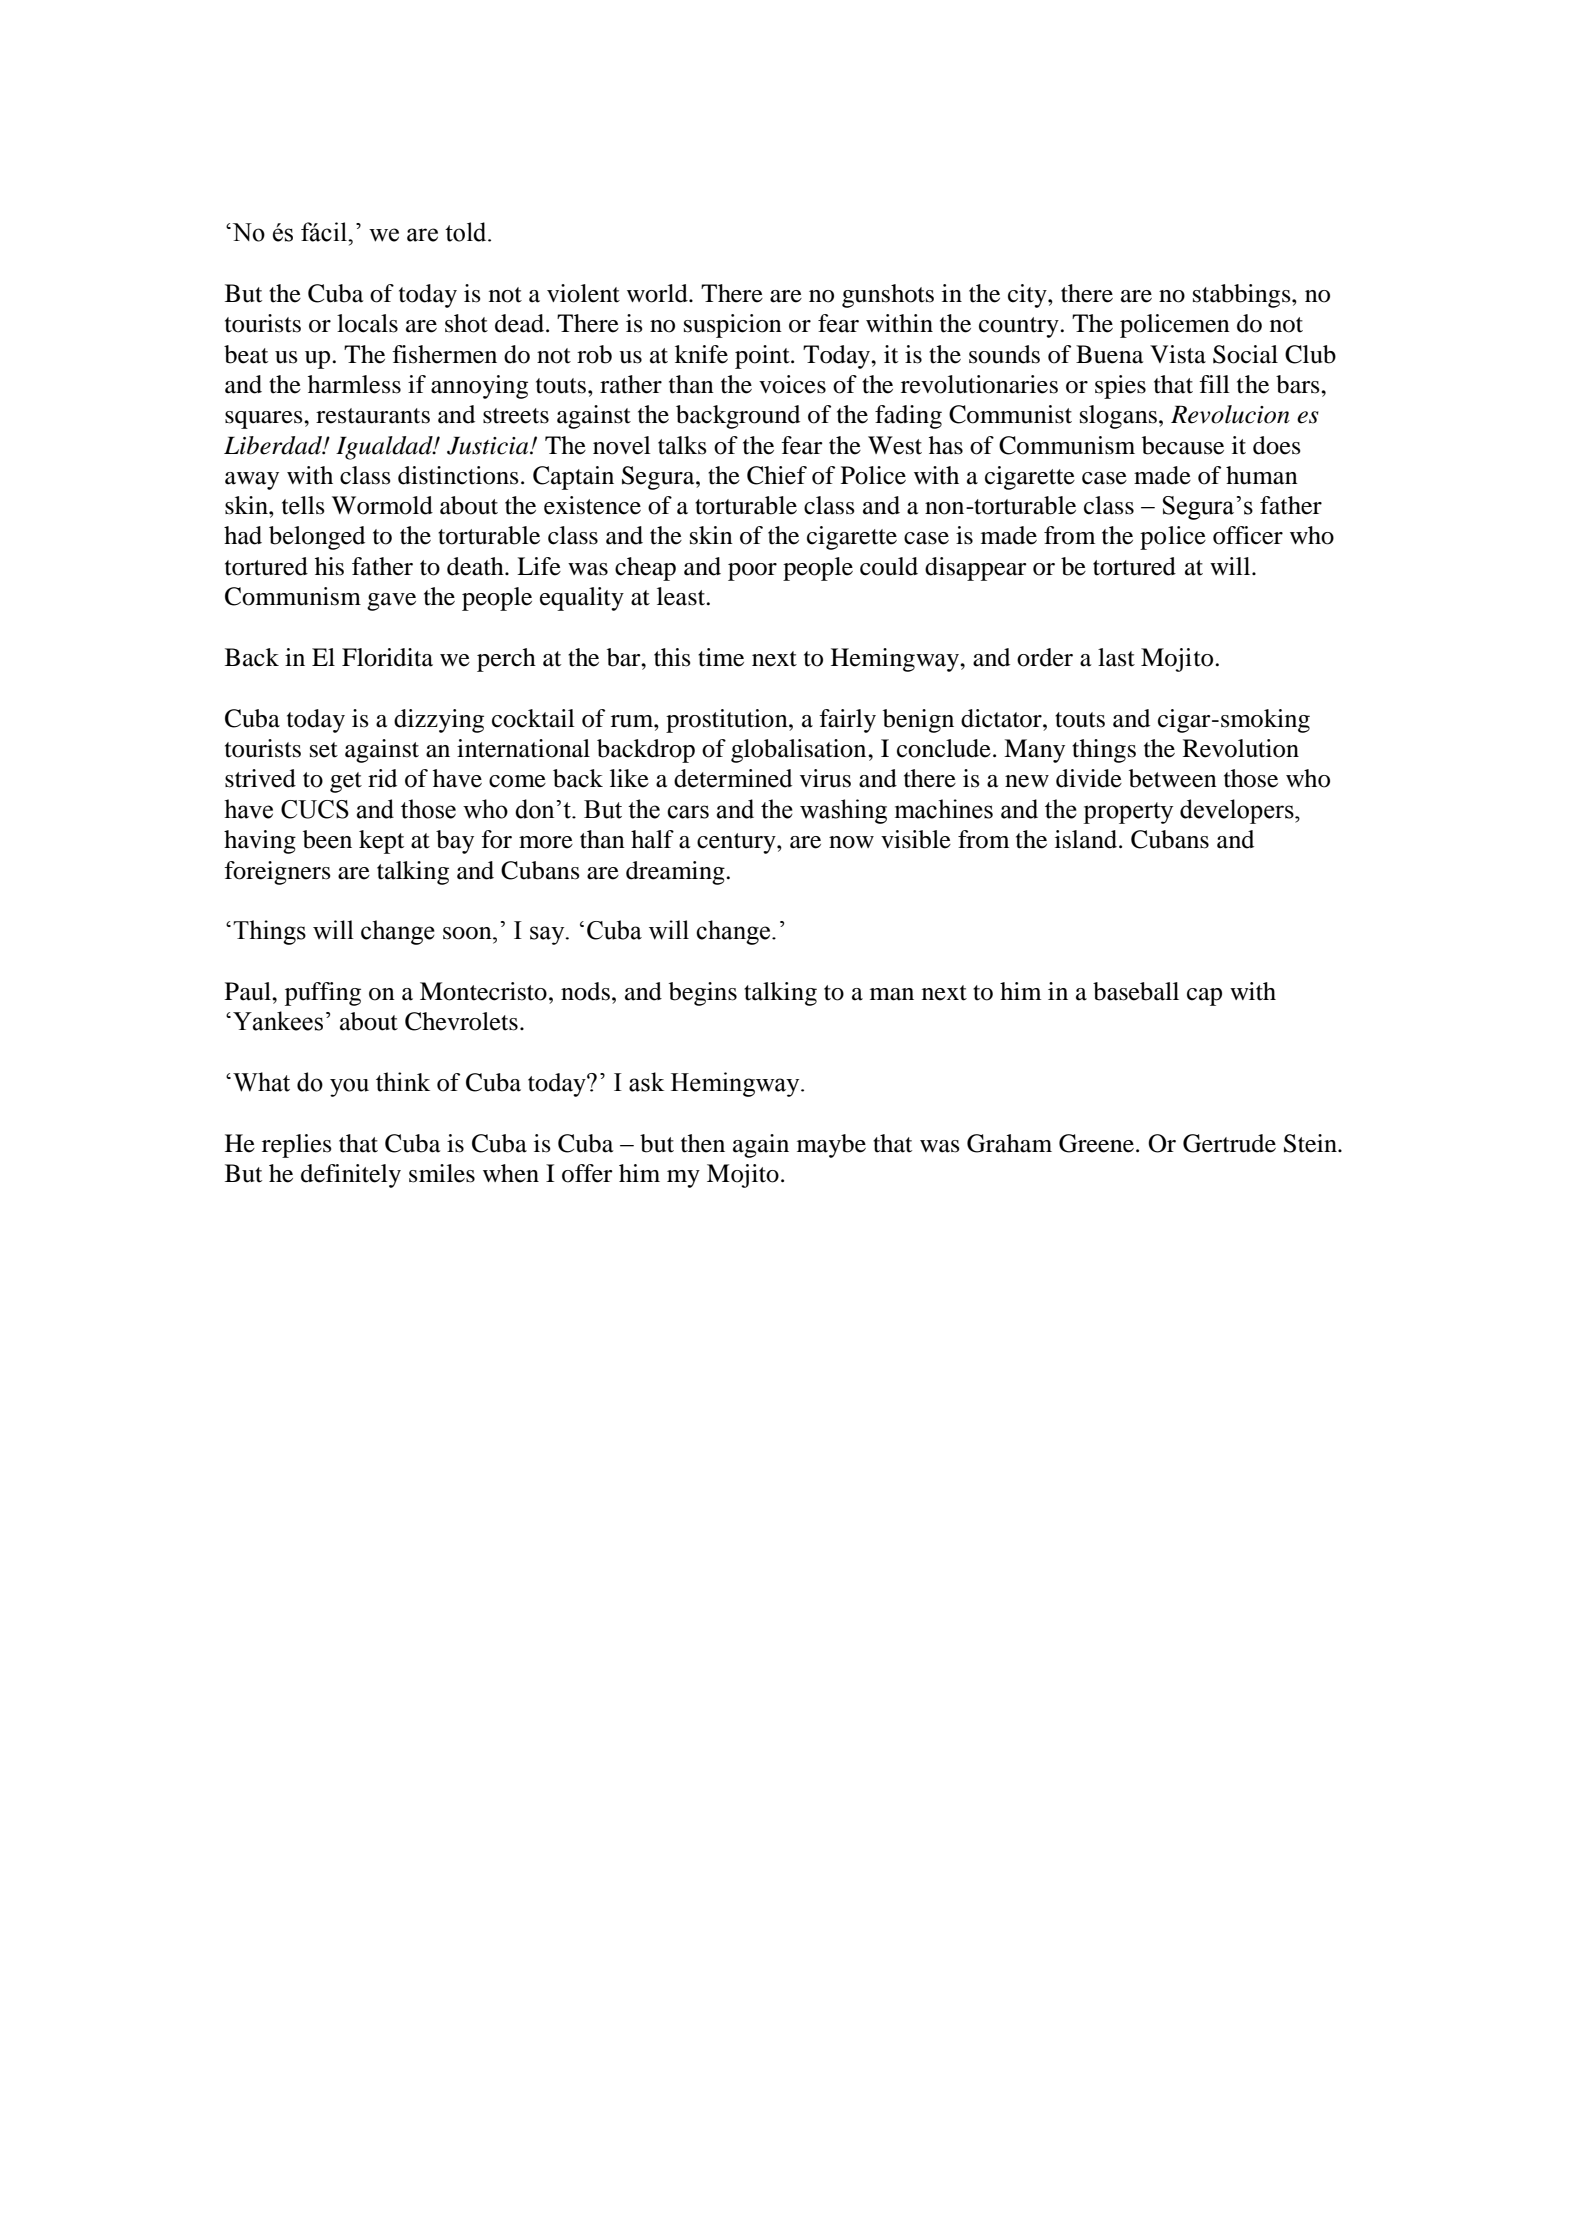 This image has height=2222, width=1571. What do you see at coordinates (1229, 1143) in the image?
I see `Gertrude` at bounding box center [1229, 1143].
